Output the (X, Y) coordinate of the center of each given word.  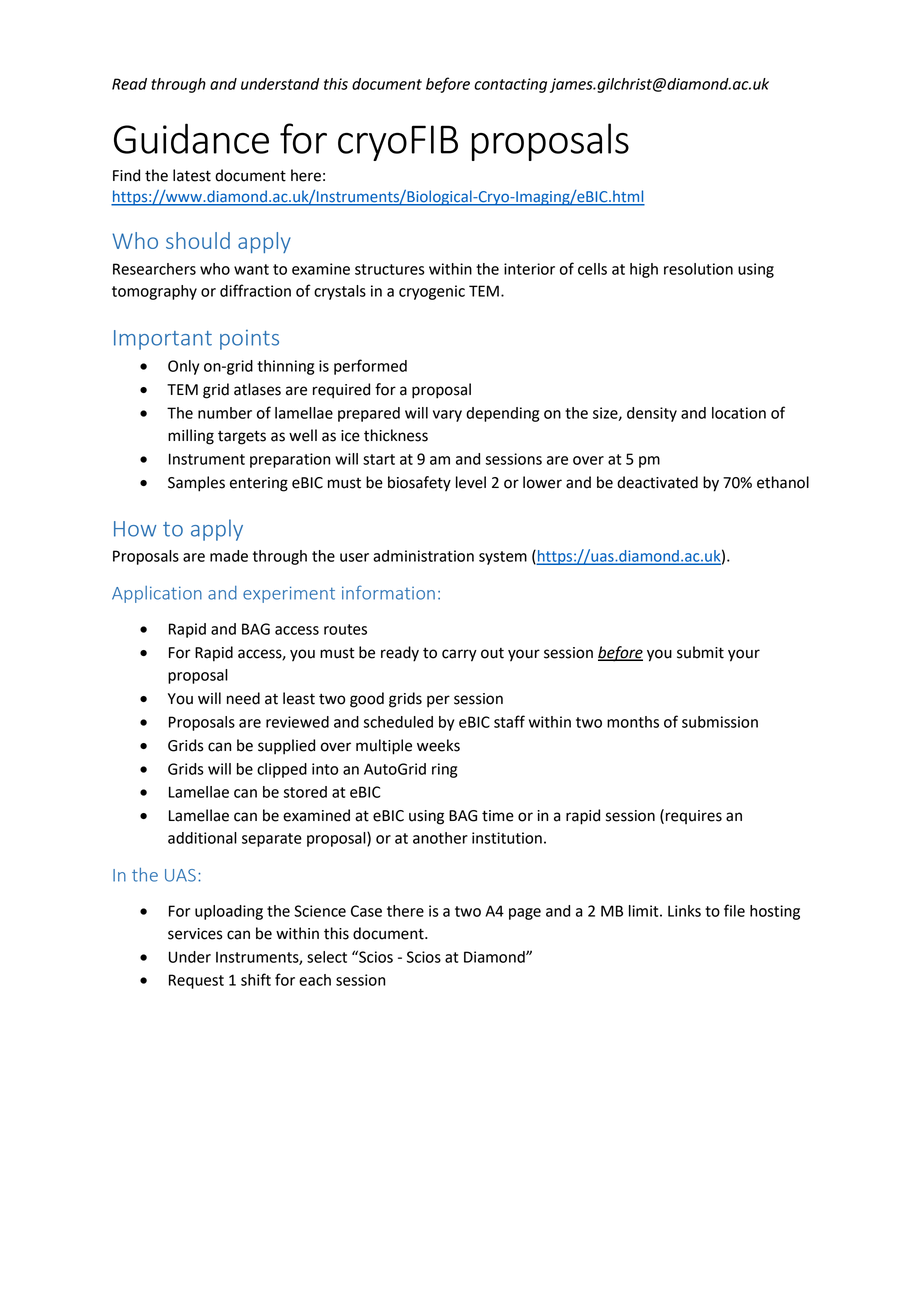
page (525, 914)
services (195, 934)
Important (163, 340)
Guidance (191, 138)
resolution (698, 269)
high (644, 270)
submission (720, 722)
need (243, 698)
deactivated (657, 482)
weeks (438, 745)
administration (423, 556)
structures (390, 269)
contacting (510, 85)
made (229, 556)
